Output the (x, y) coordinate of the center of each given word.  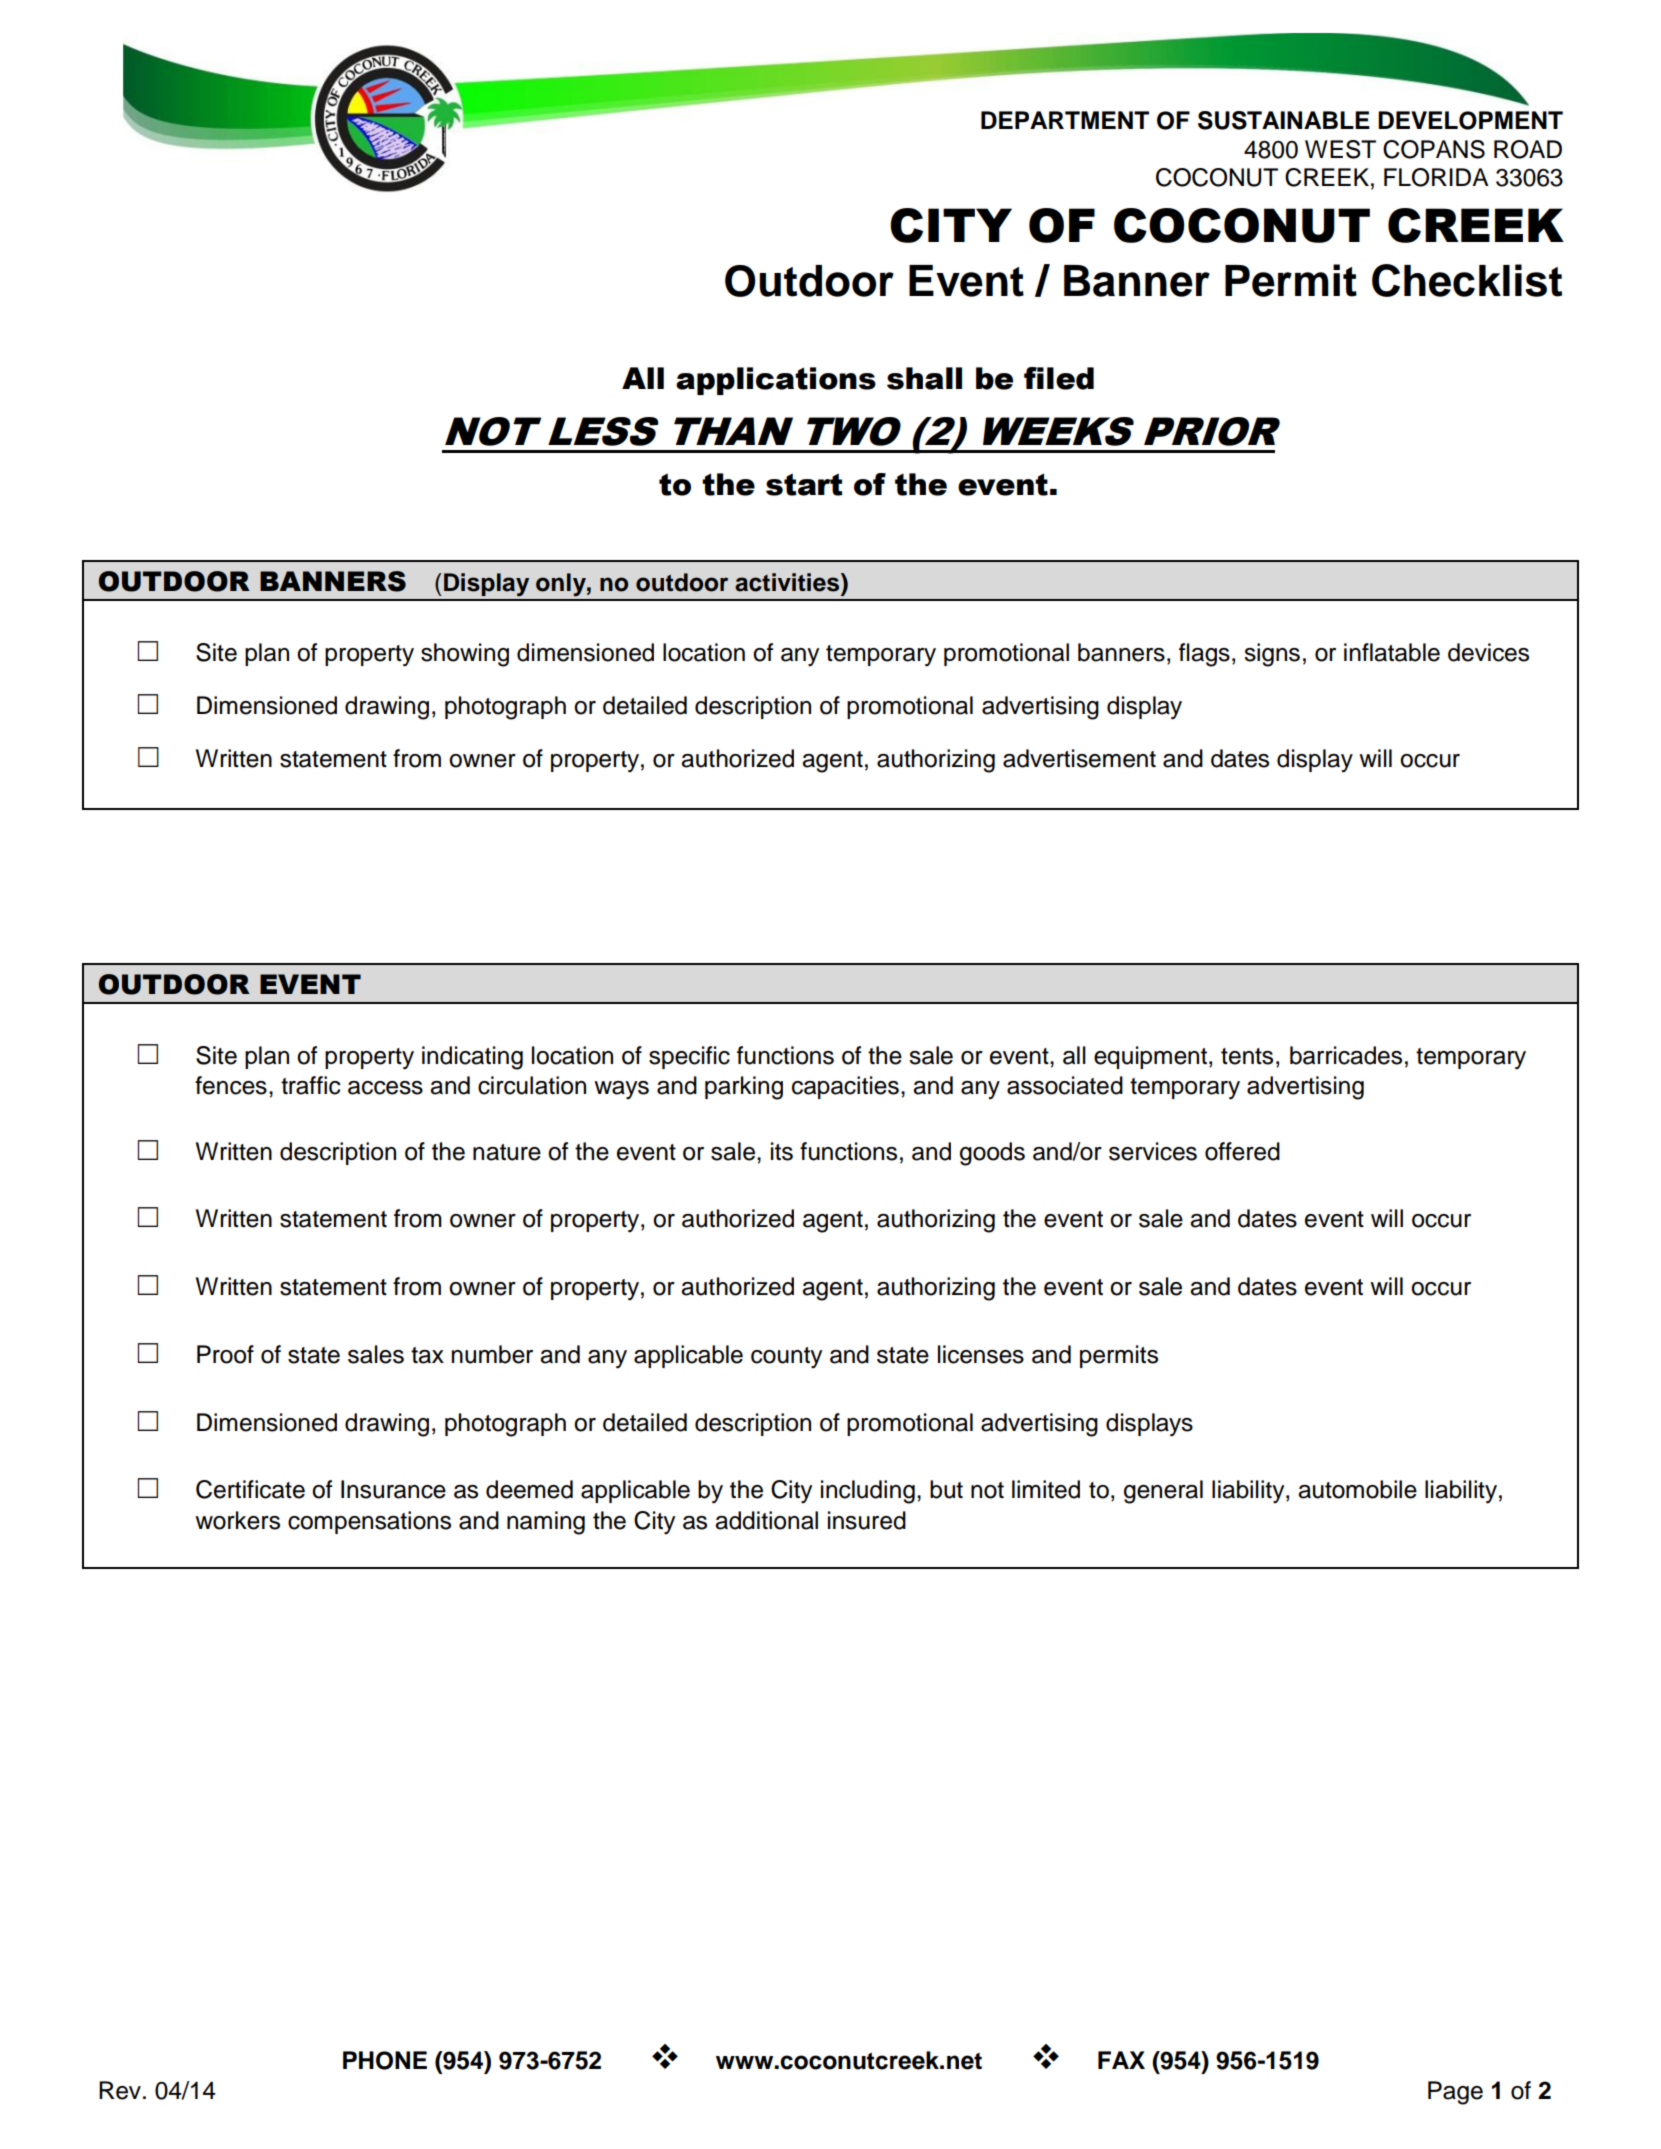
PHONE (385, 2060)
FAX (1121, 2060)
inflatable (1392, 652)
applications (776, 381)
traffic (311, 1085)
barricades (1346, 1055)
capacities (845, 1087)
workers (237, 1520)
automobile (1357, 1489)
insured (867, 1520)
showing (465, 655)
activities (788, 582)
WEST (1340, 149)
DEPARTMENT (1065, 120)
